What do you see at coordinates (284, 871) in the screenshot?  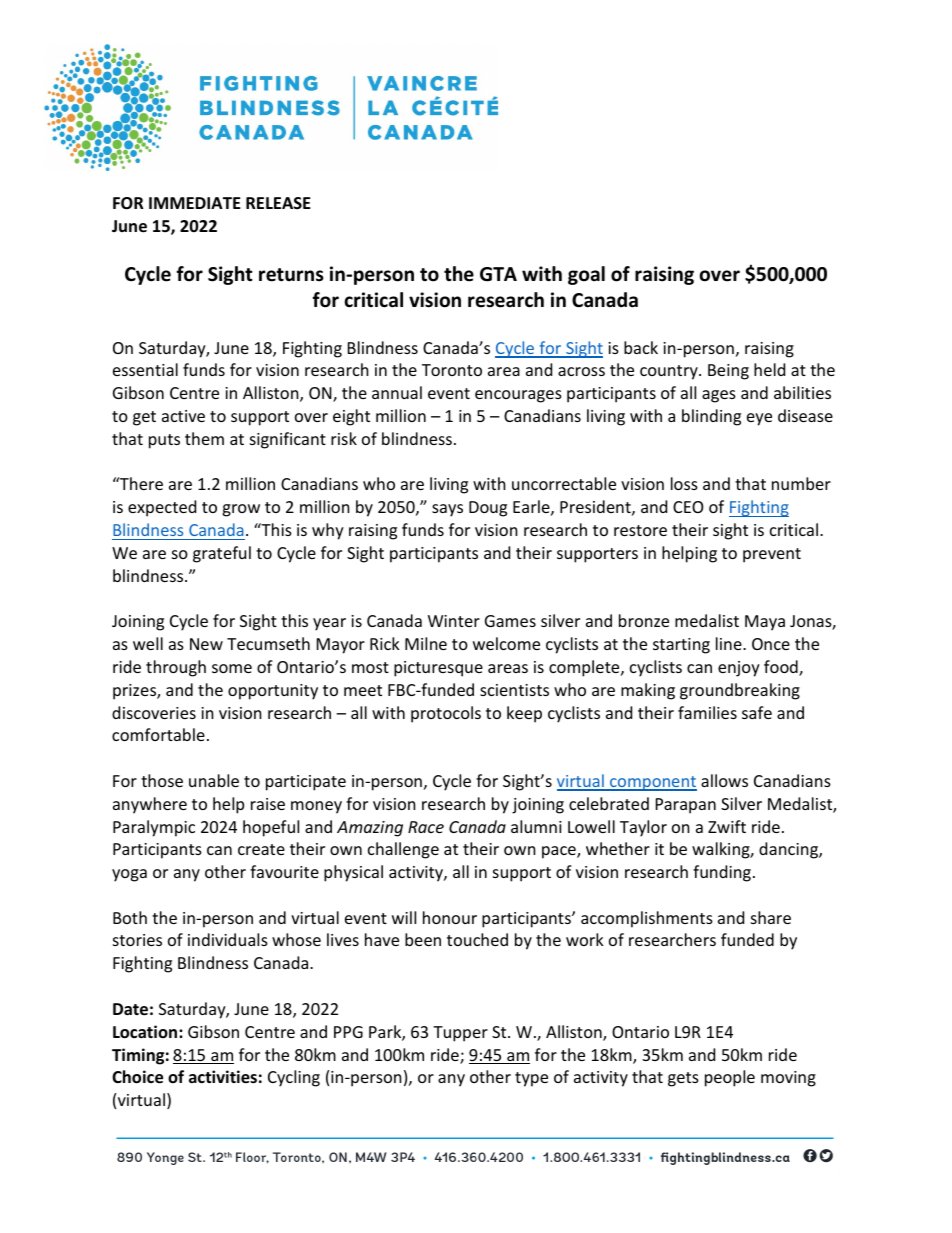 I see `favourite` at bounding box center [284, 871].
